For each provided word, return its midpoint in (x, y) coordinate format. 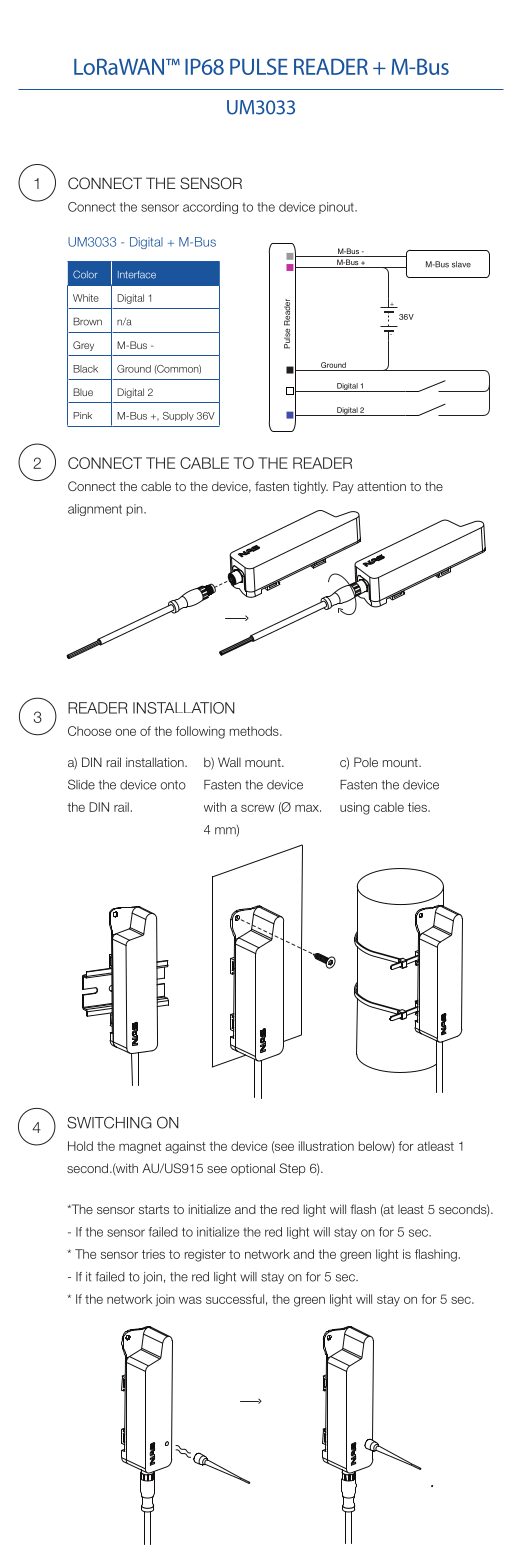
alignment (95, 510)
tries (153, 1254)
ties (418, 807)
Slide (81, 784)
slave (461, 264)
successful (235, 1299)
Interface (137, 275)
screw (257, 808)
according (210, 208)
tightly (310, 487)
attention (381, 486)
